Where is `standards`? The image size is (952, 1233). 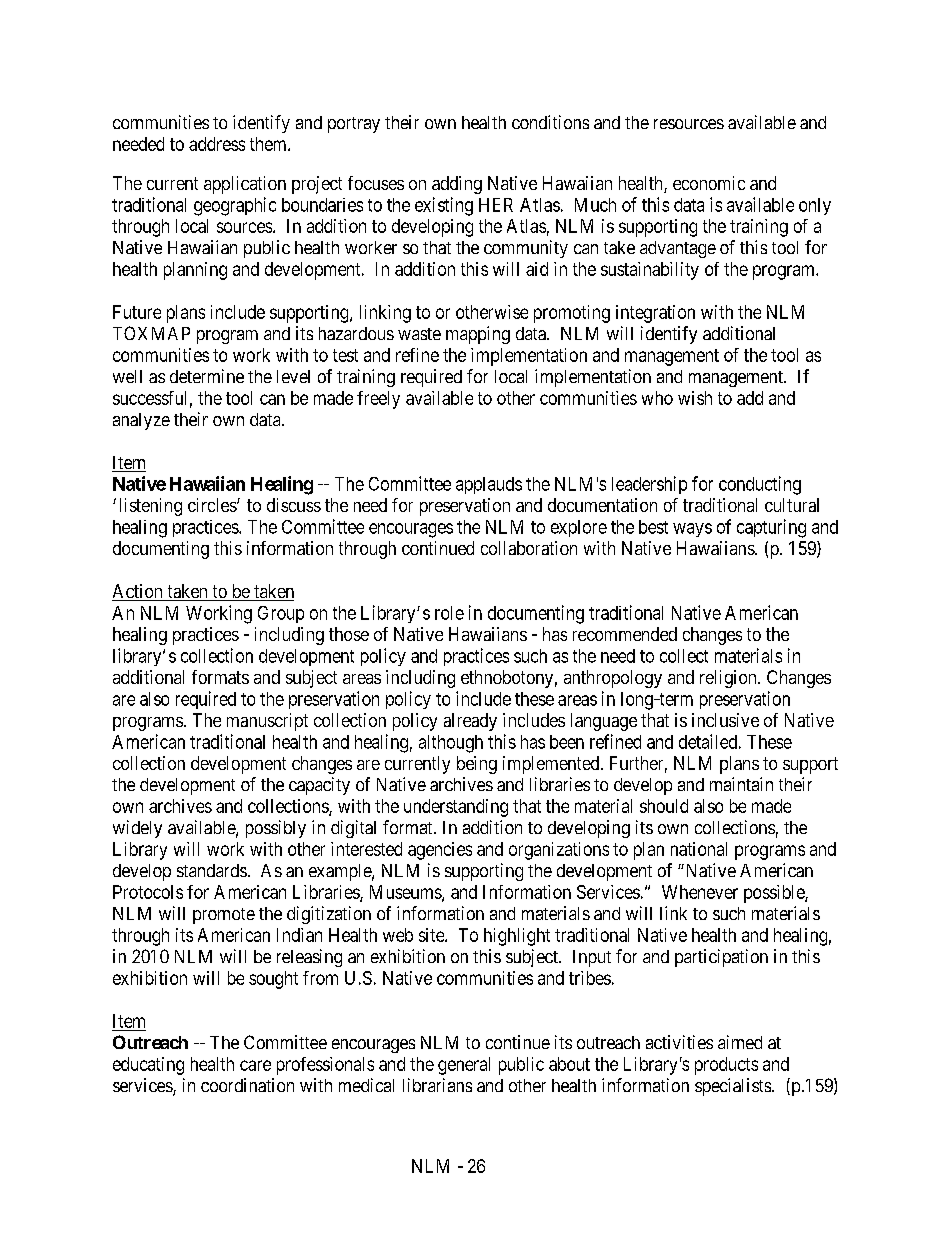
standards is located at coordinates (212, 870).
